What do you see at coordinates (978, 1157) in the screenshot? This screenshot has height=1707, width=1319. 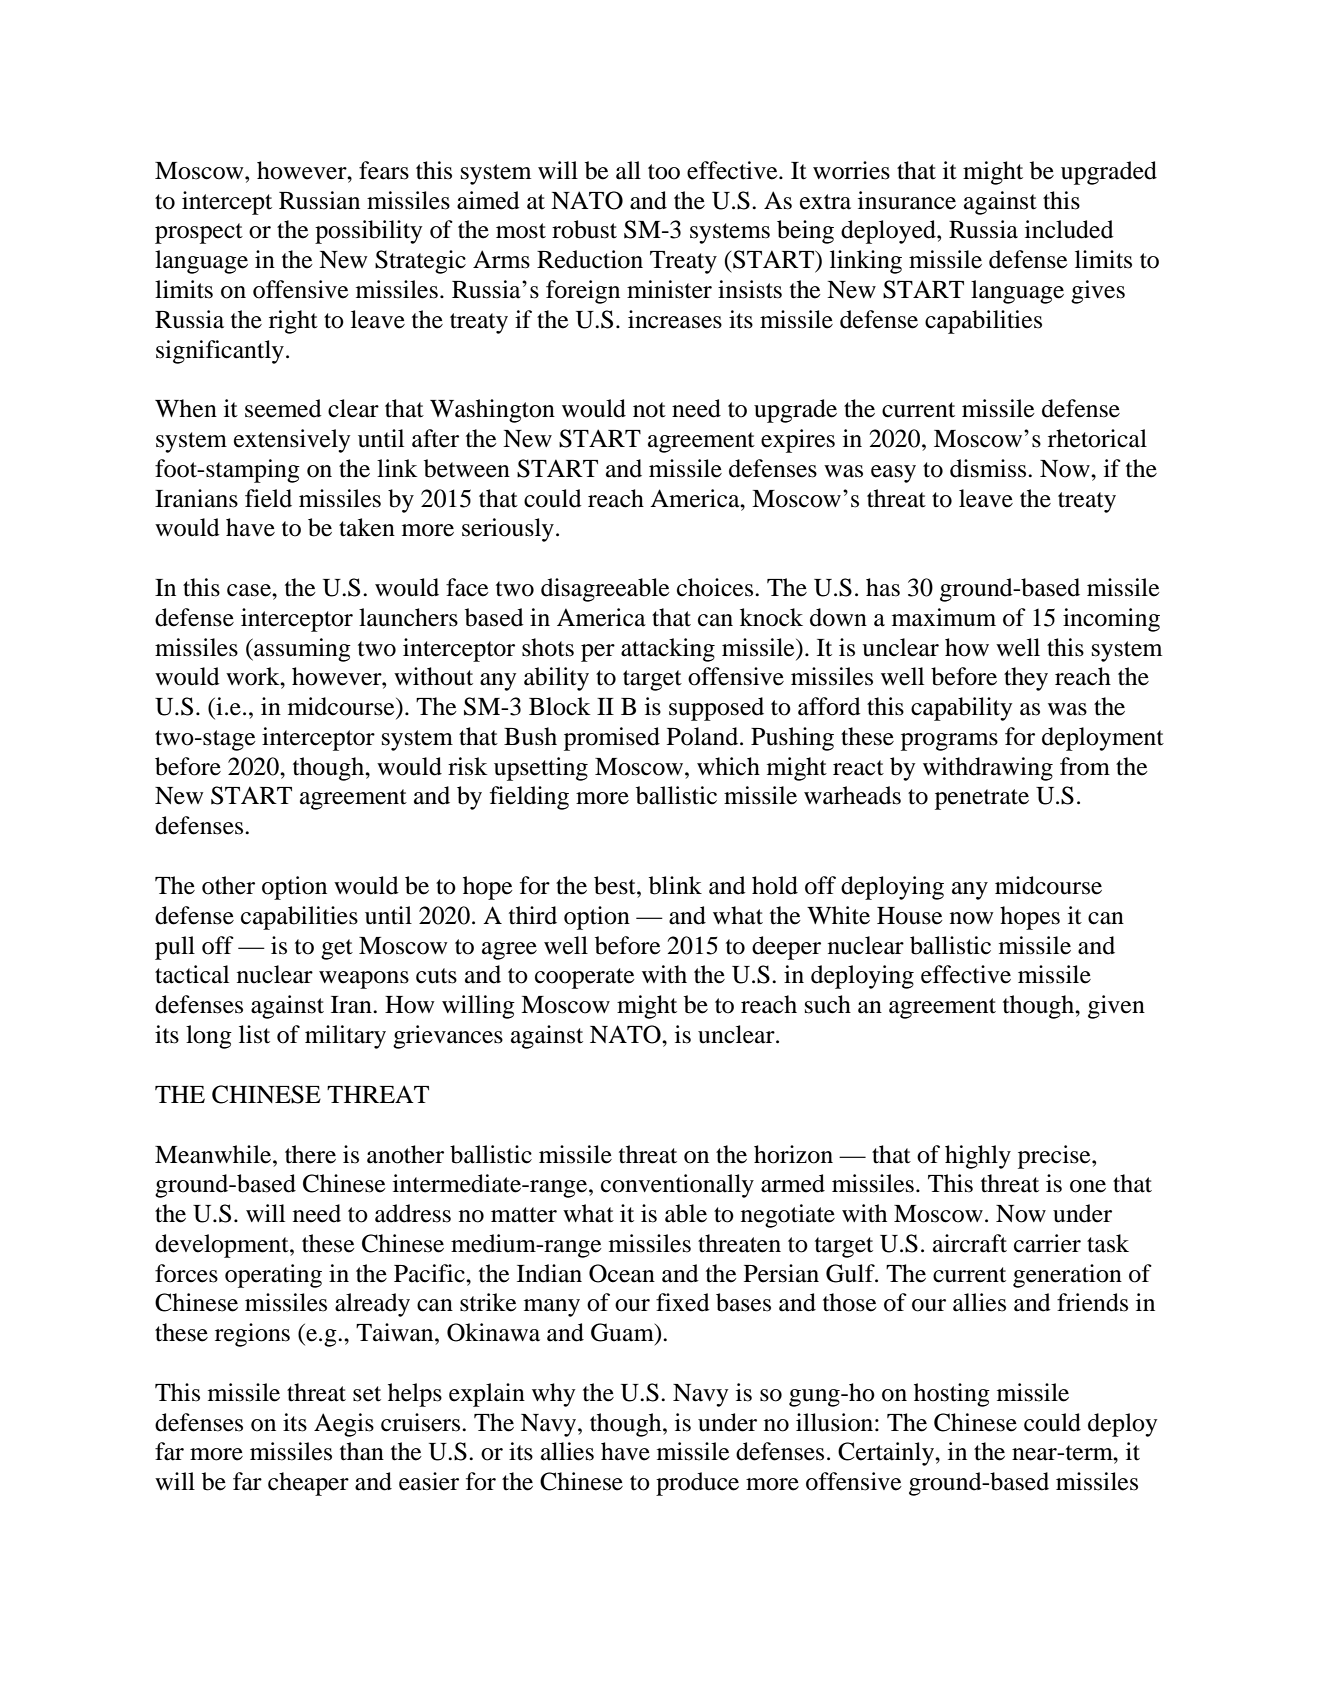 I see `highly` at bounding box center [978, 1157].
